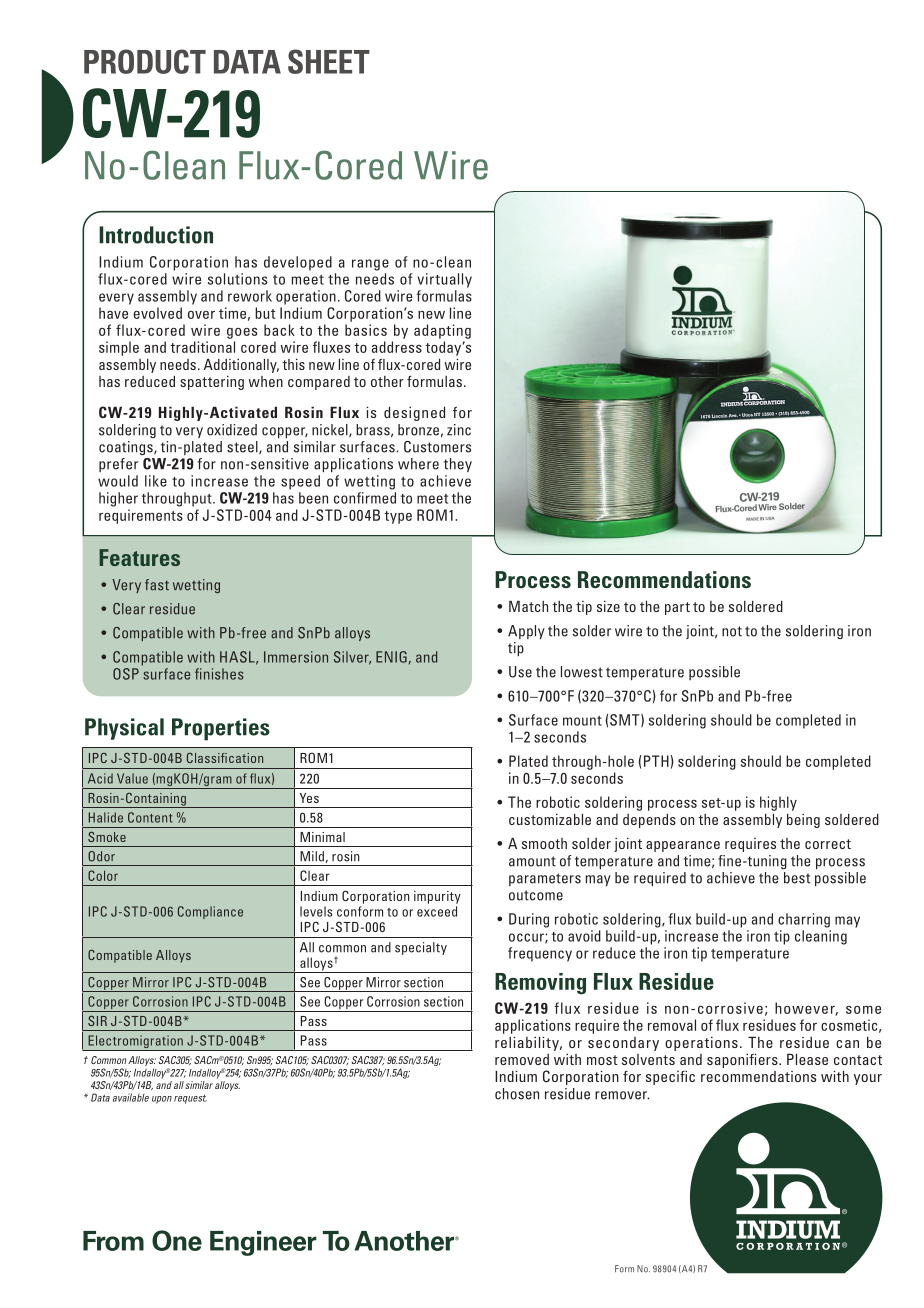 Image resolution: width=924 pixels, height=1308 pixels. I want to click on fast, so click(157, 585).
